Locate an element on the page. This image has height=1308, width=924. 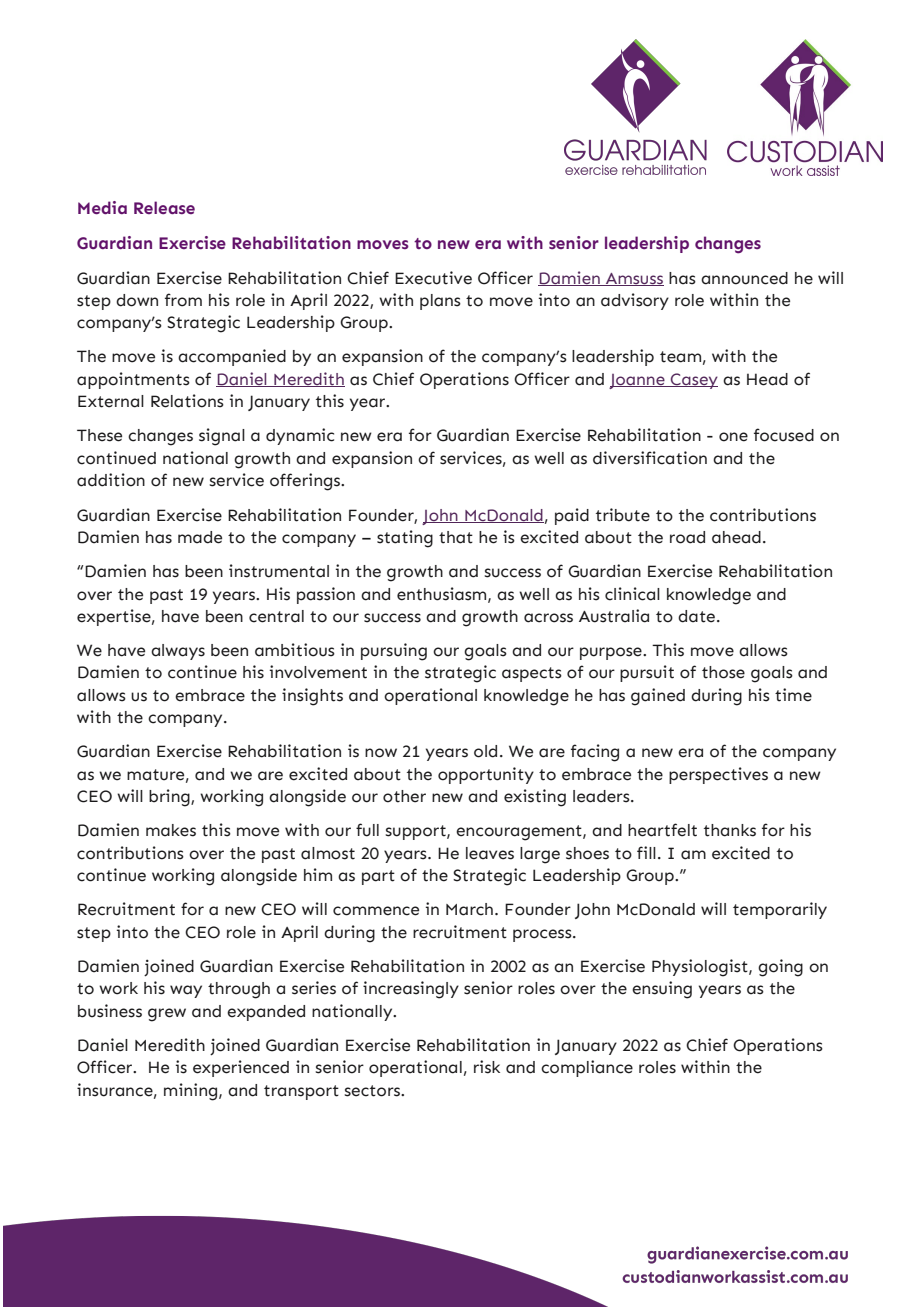
Executive is located at coordinates (433, 278).
